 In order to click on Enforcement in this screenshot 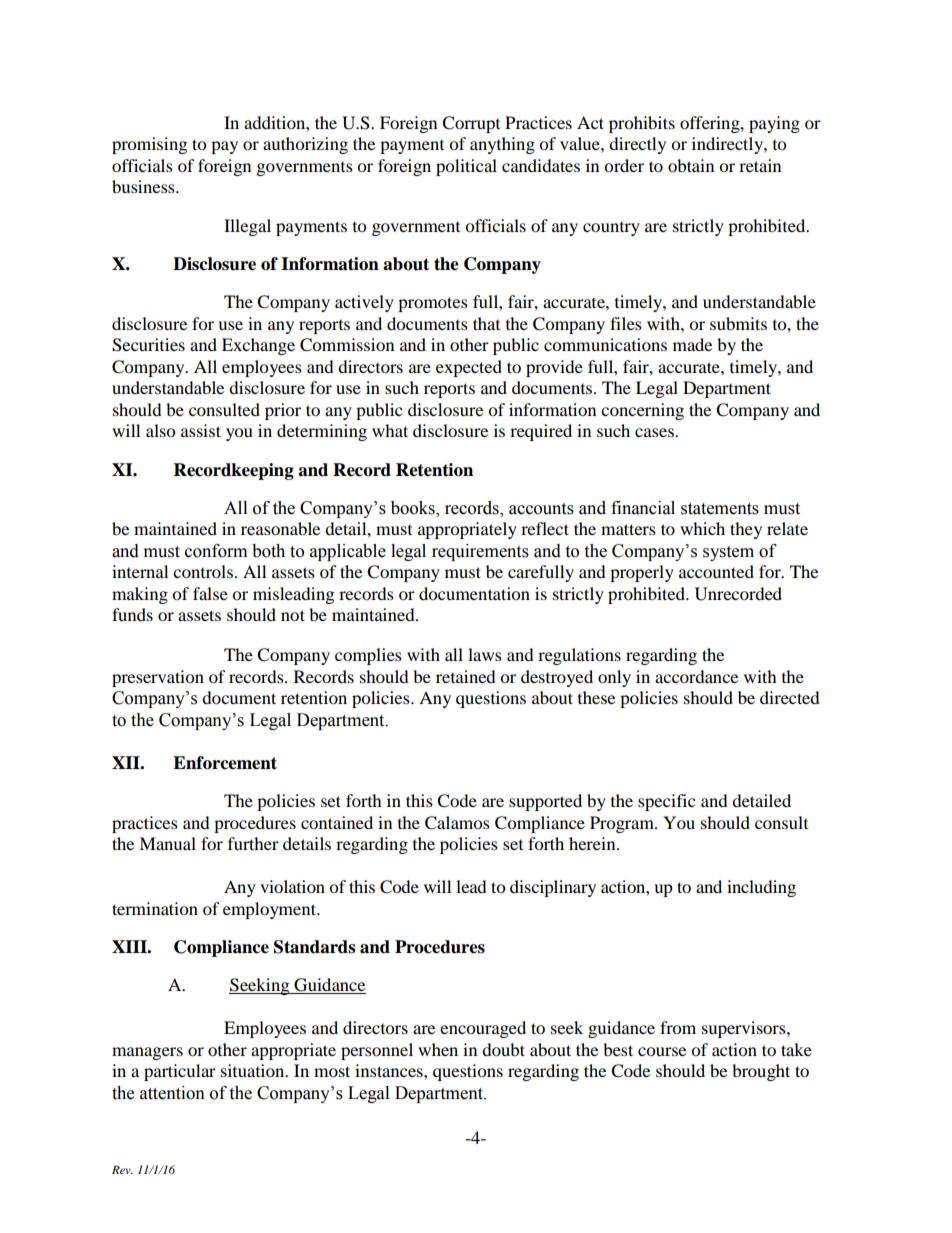, I will do `click(225, 763)`.
